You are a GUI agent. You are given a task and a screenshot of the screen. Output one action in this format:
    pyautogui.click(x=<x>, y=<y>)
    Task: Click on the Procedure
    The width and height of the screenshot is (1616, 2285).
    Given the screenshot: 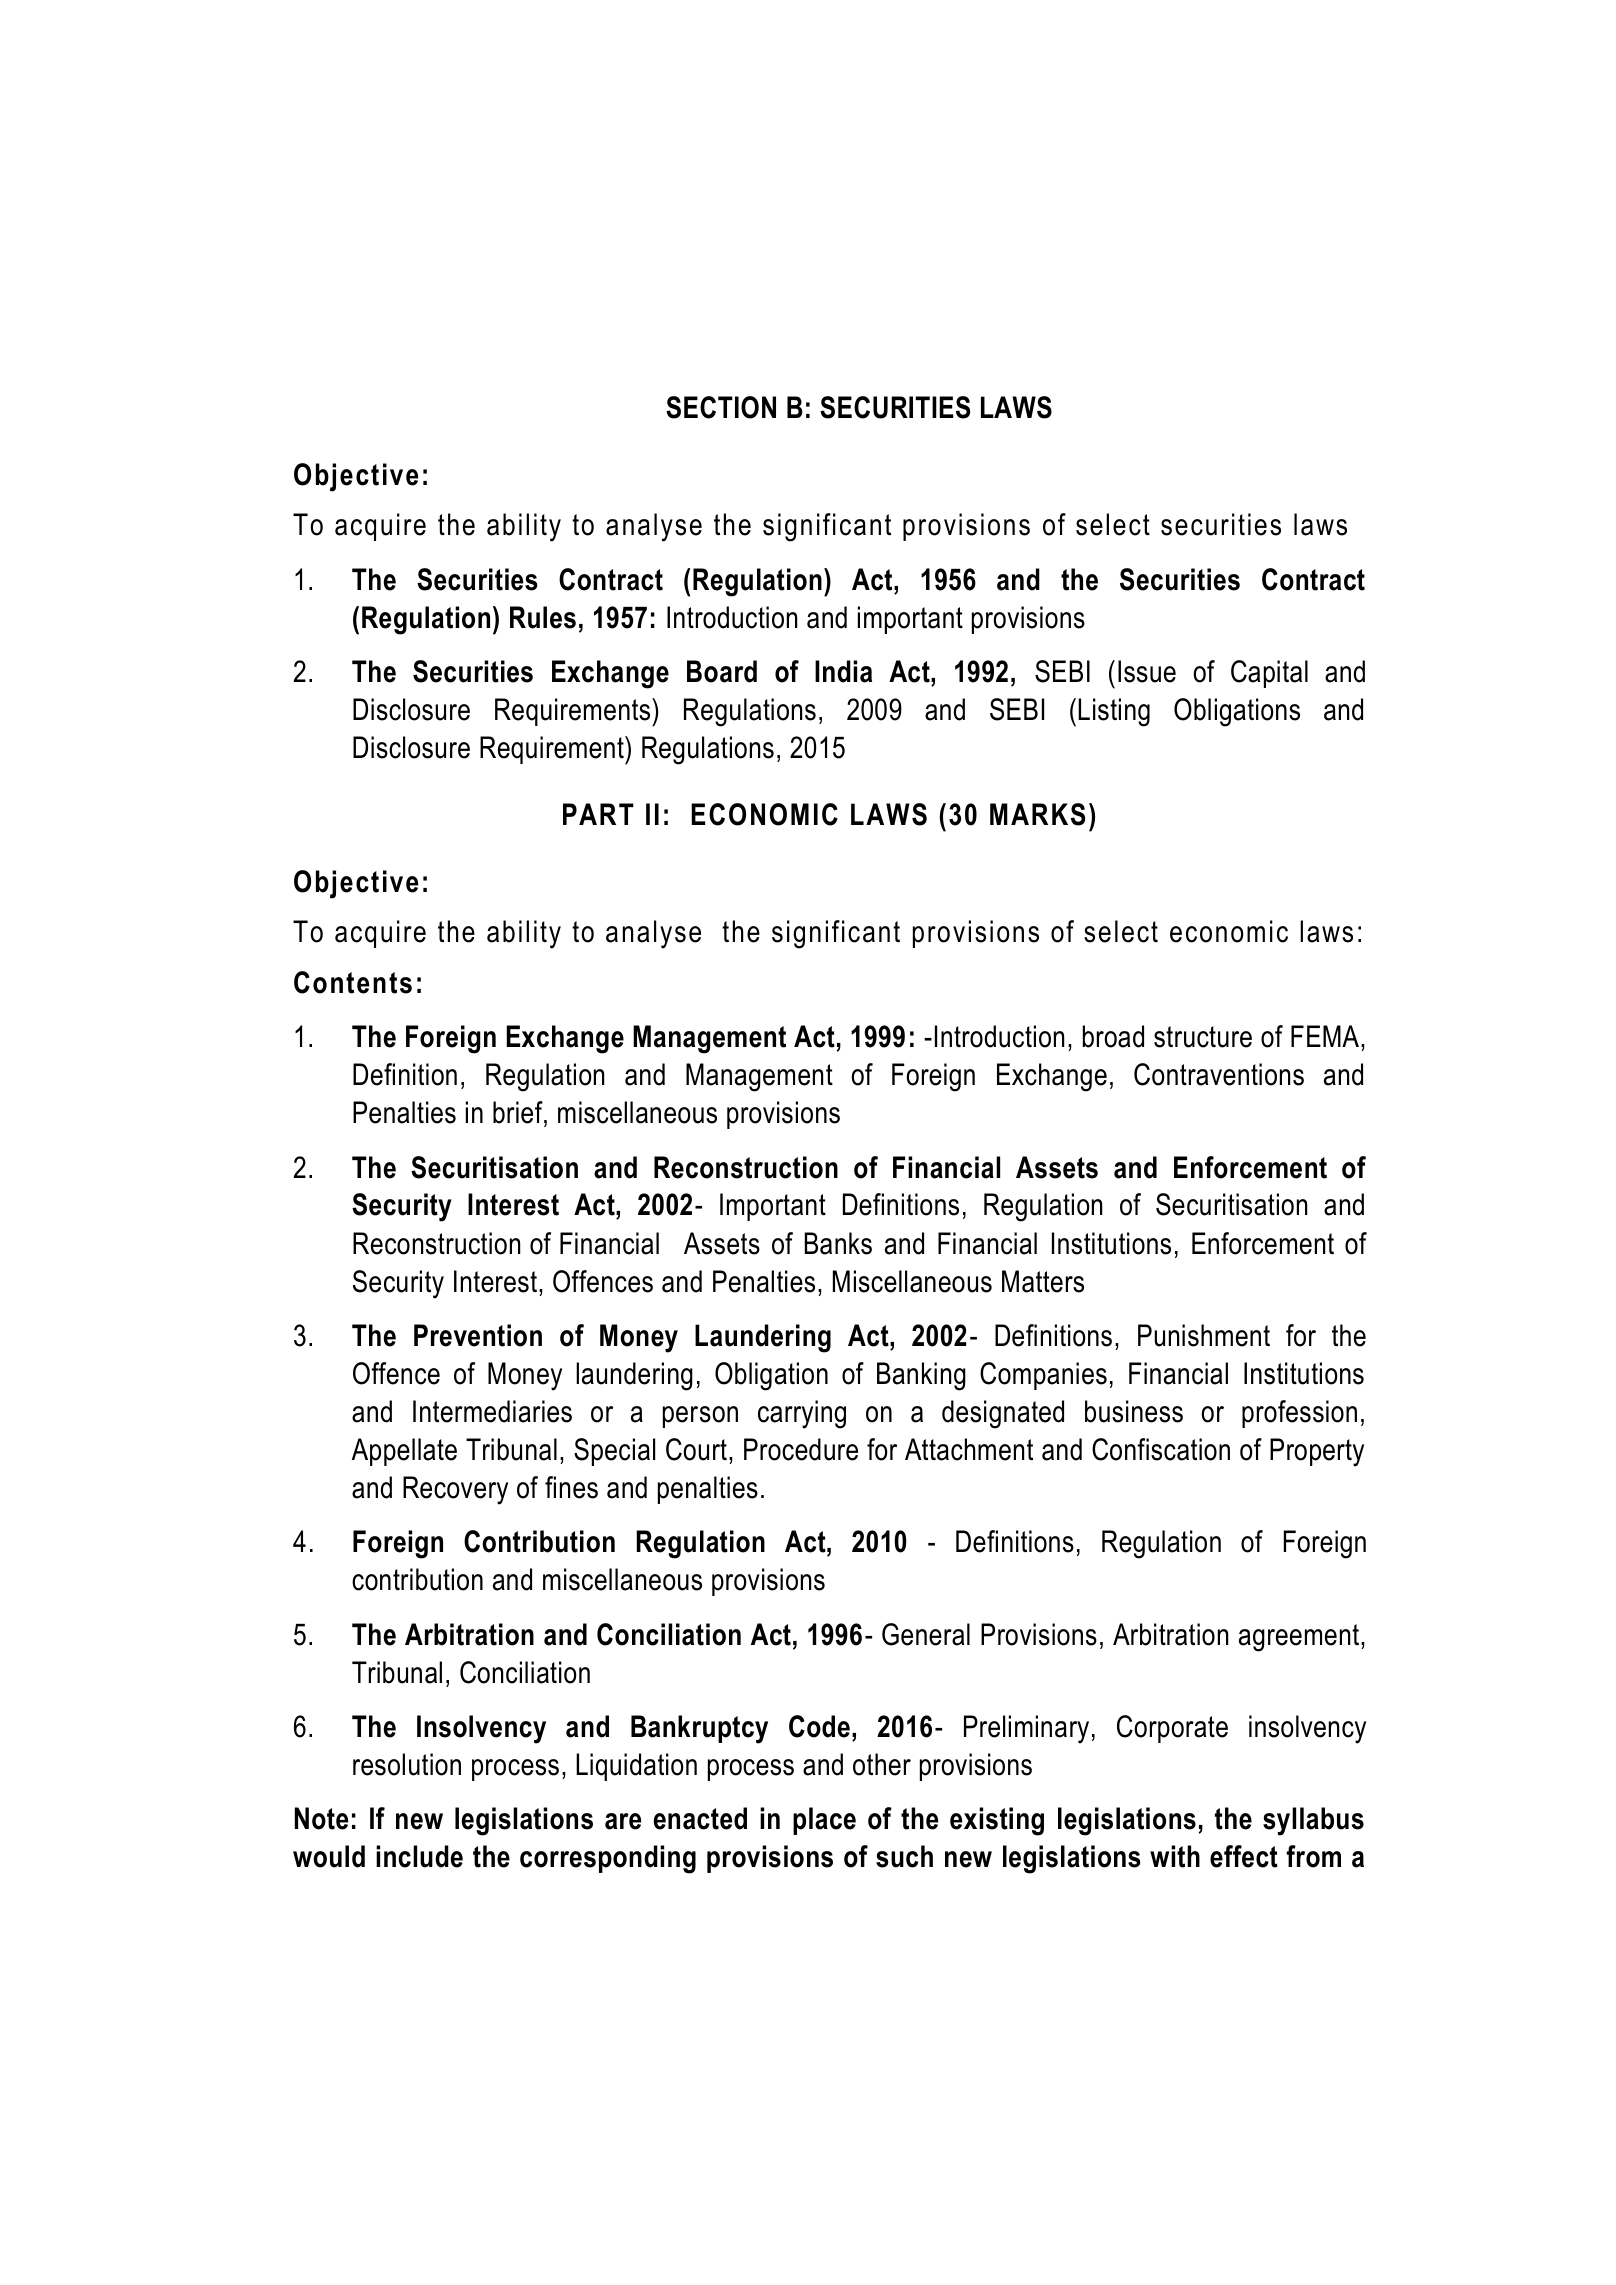 What is the action you would take?
    pyautogui.click(x=801, y=1449)
